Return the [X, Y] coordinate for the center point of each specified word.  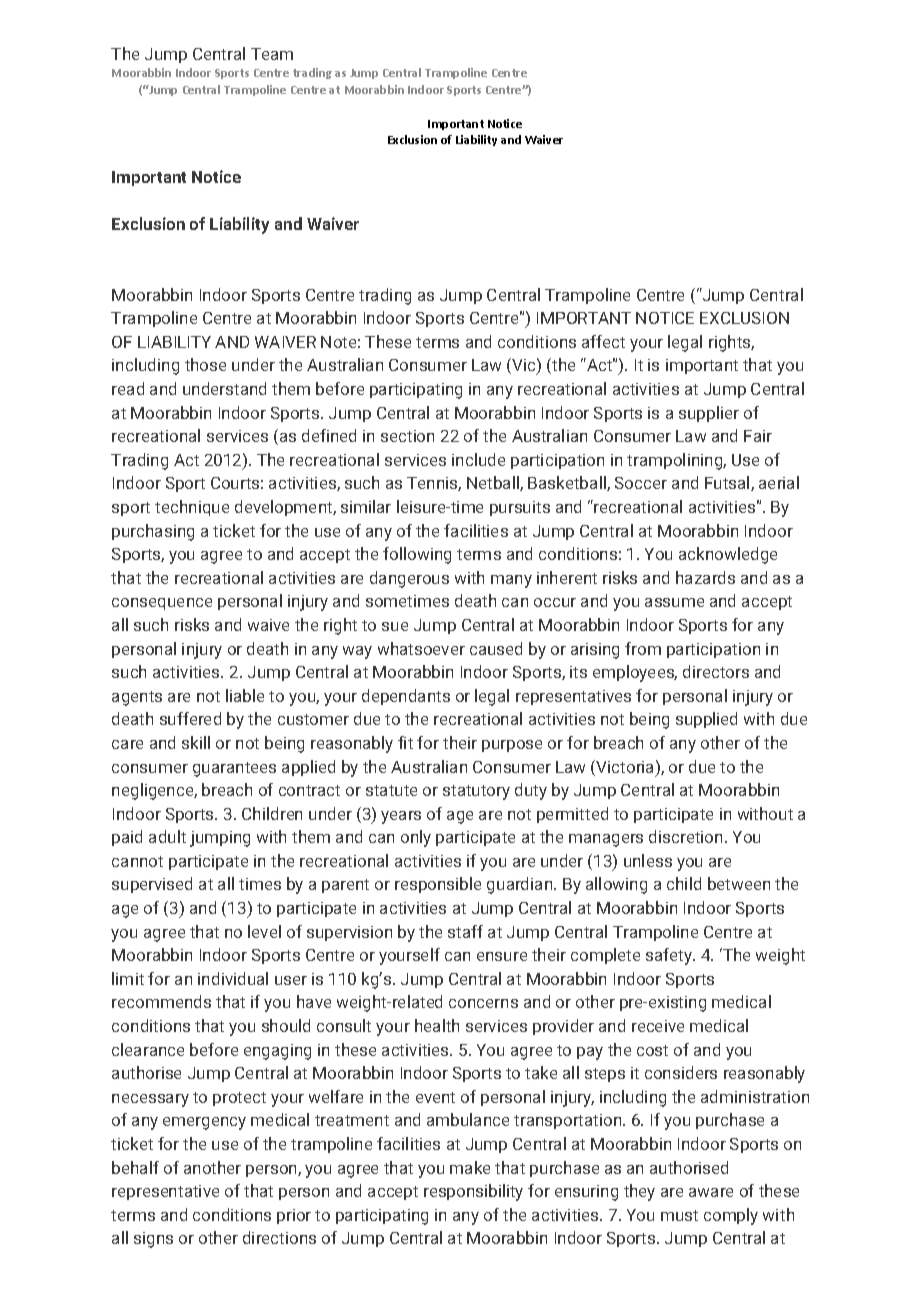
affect [603, 341]
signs [153, 1240]
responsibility [473, 1192]
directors [716, 671]
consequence [162, 604]
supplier [709, 414]
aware [711, 1192]
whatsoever [421, 648]
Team [272, 54]
